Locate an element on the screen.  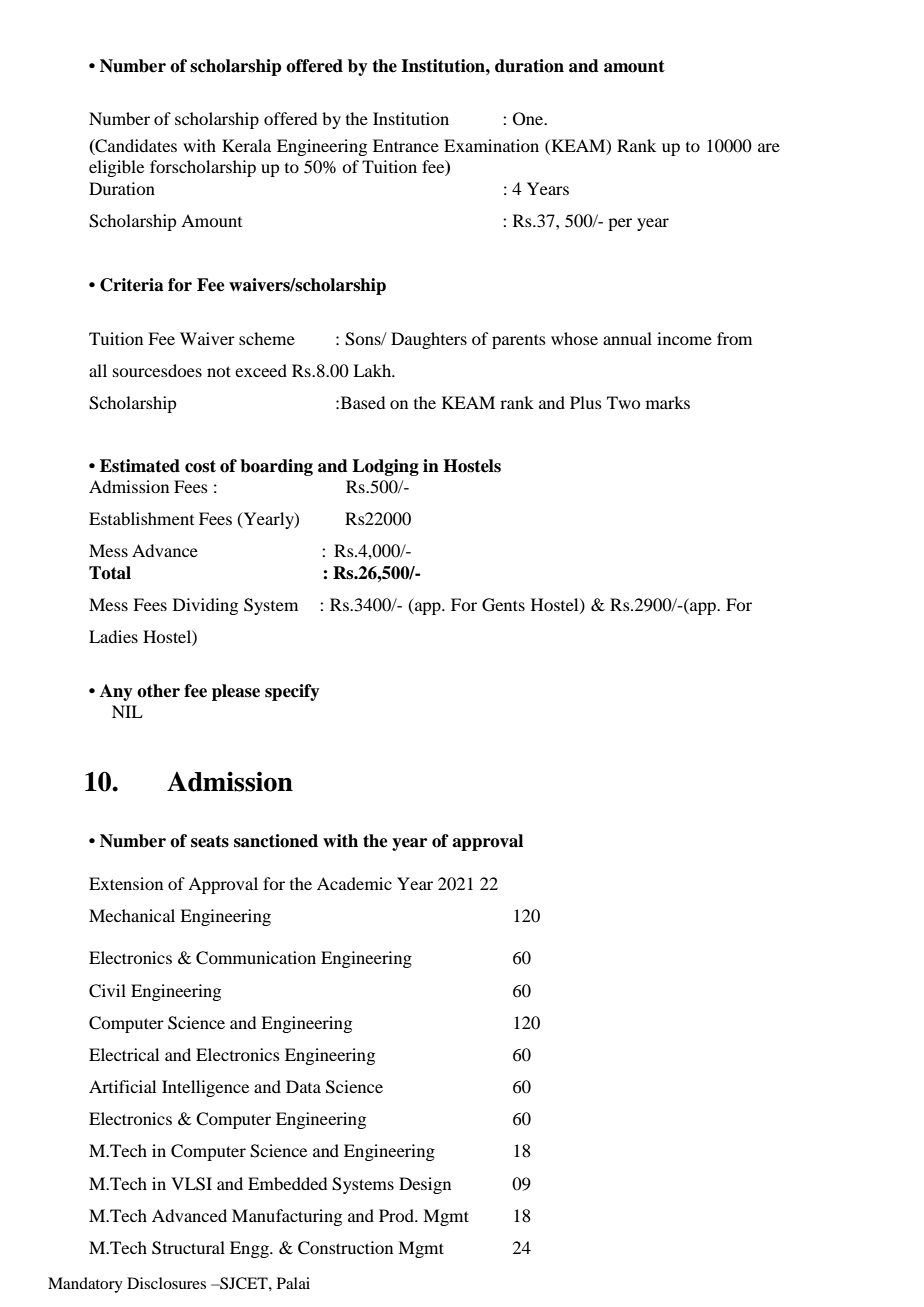
Structural is located at coordinates (188, 1248).
